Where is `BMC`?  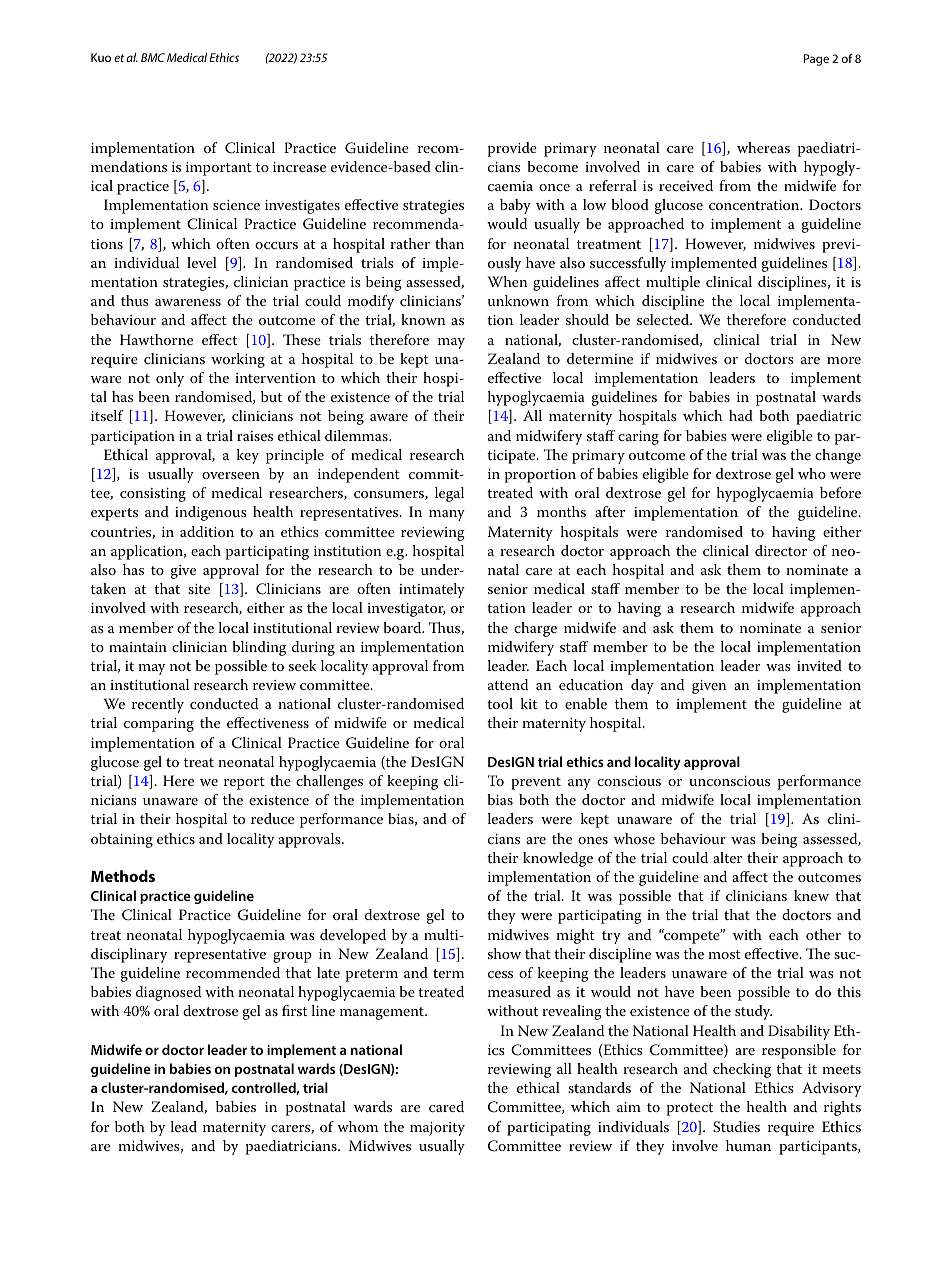
BMC is located at coordinates (153, 57).
